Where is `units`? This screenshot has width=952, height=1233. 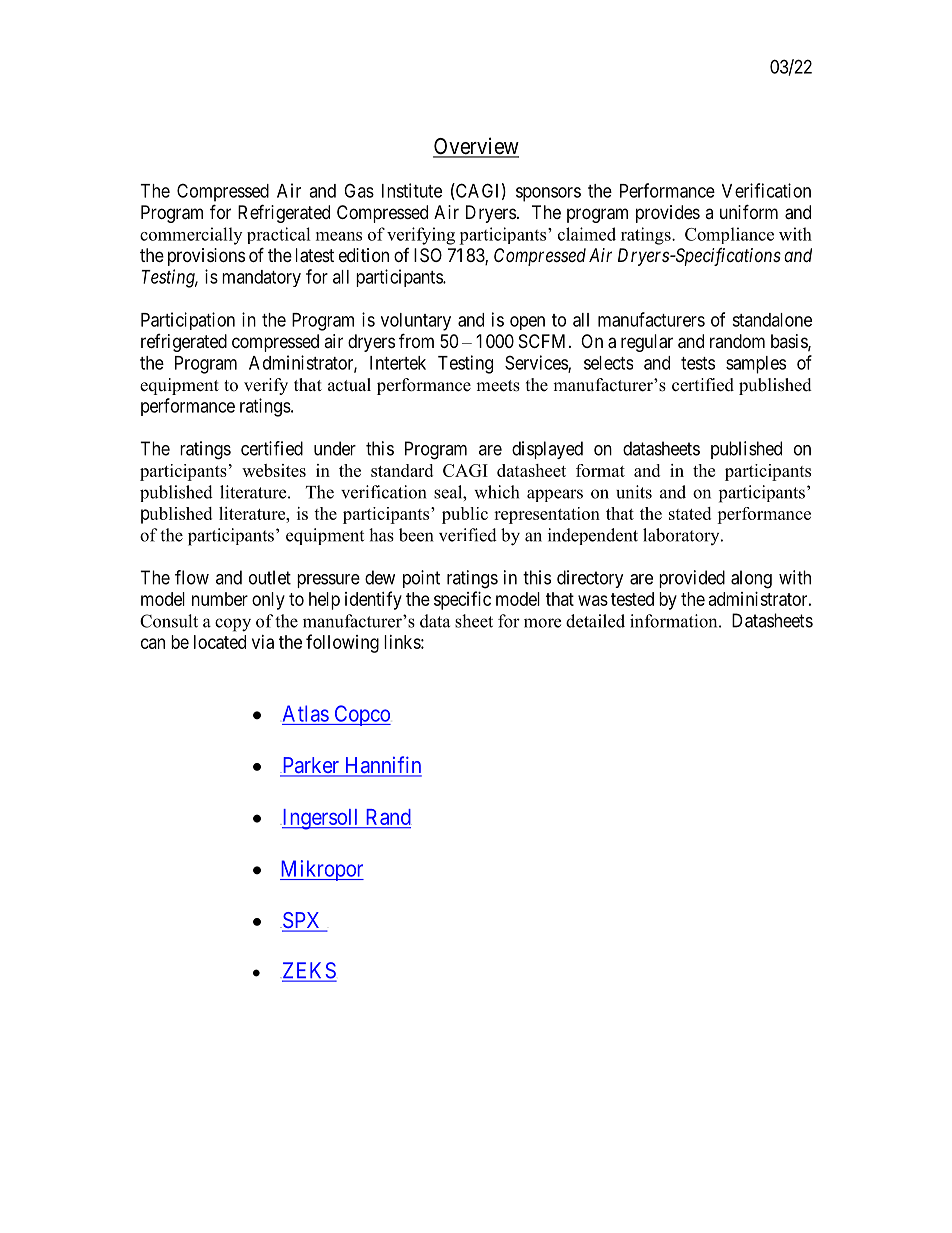 units is located at coordinates (634, 492).
